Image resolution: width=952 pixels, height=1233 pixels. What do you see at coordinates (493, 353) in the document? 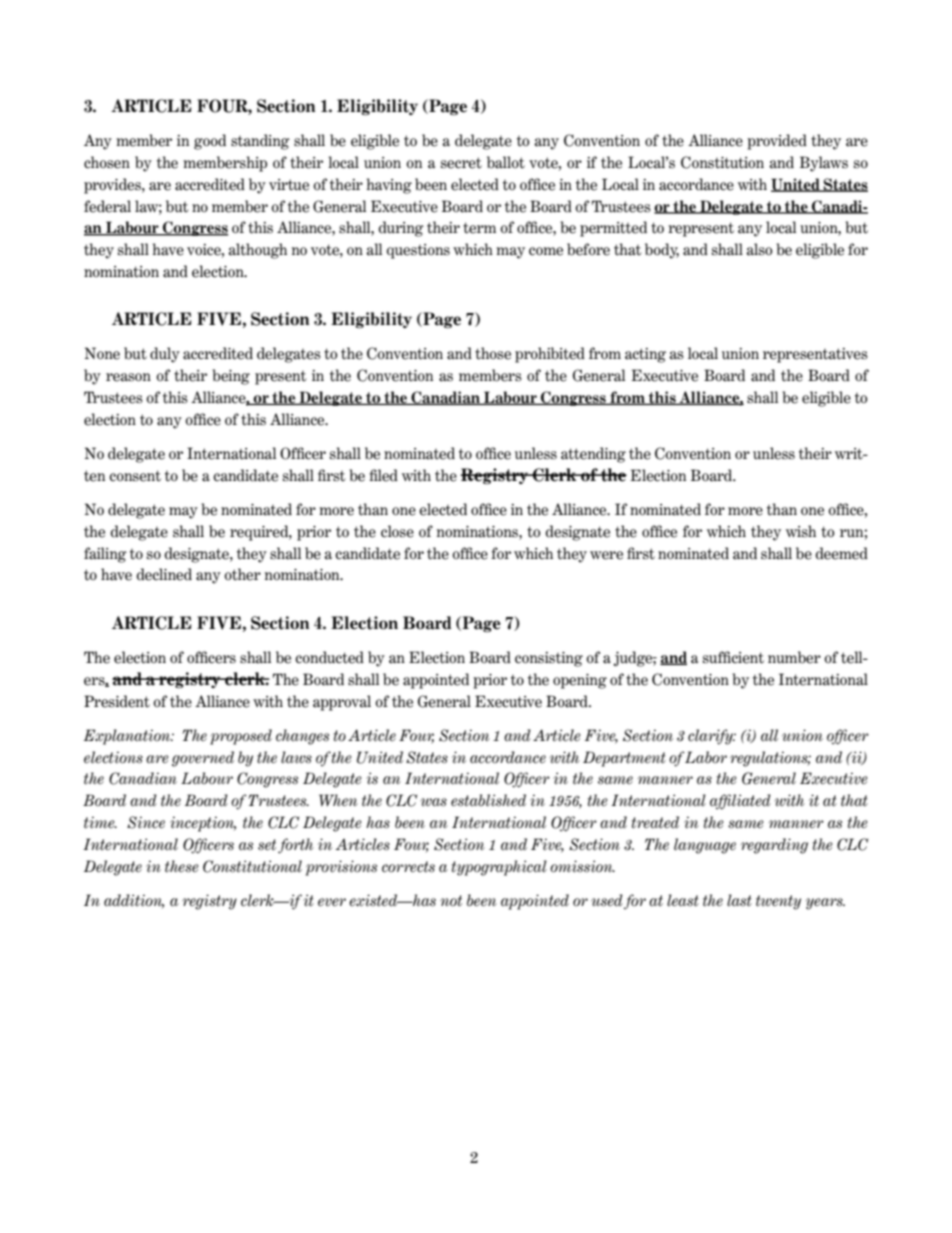
I see `those` at bounding box center [493, 353].
